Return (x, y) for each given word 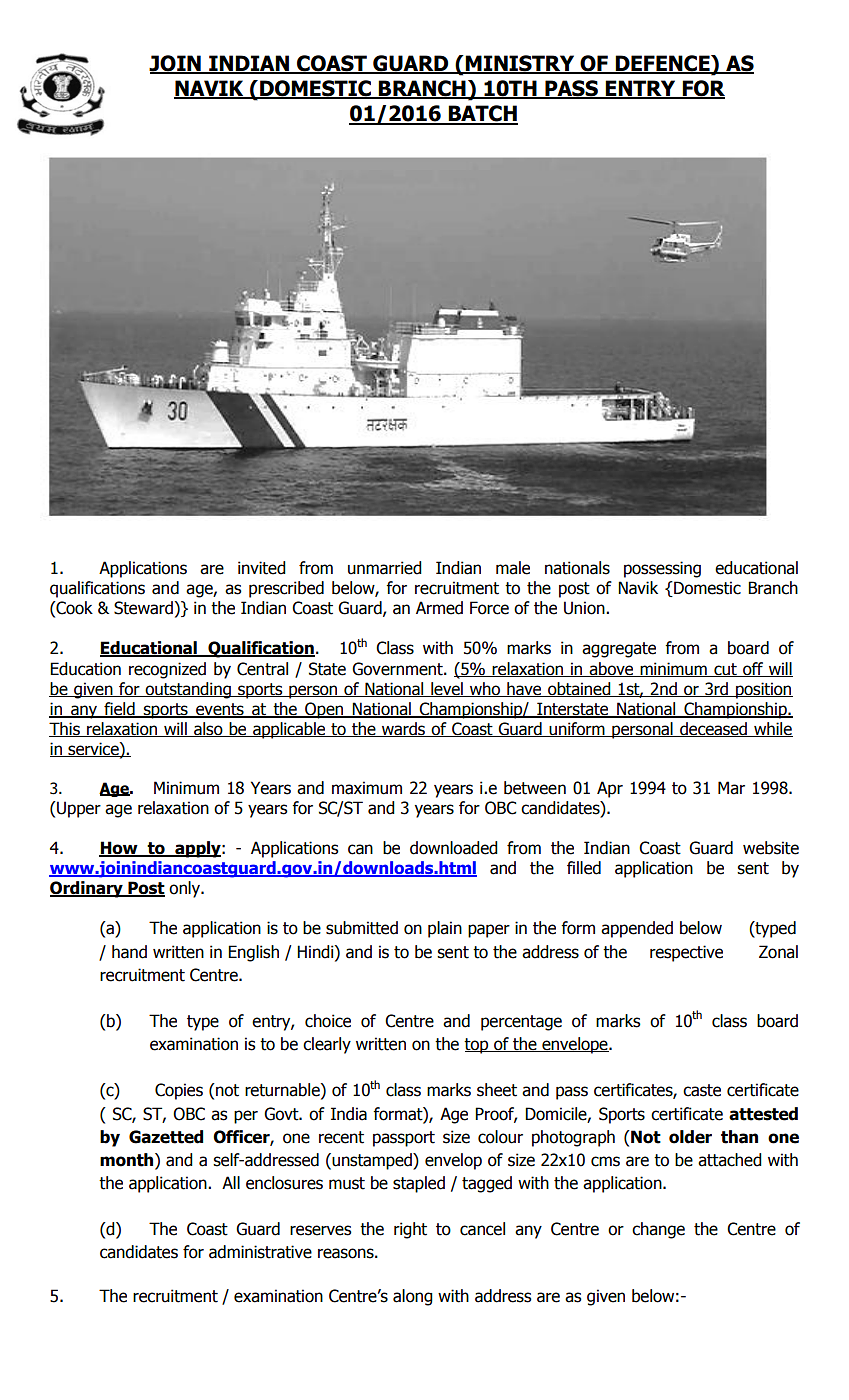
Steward (144, 608)
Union (585, 608)
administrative (260, 1252)
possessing (662, 569)
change (658, 1230)
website (771, 848)
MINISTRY (520, 64)
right (410, 1230)
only (186, 889)
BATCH (482, 114)
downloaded (454, 848)
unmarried (385, 568)
